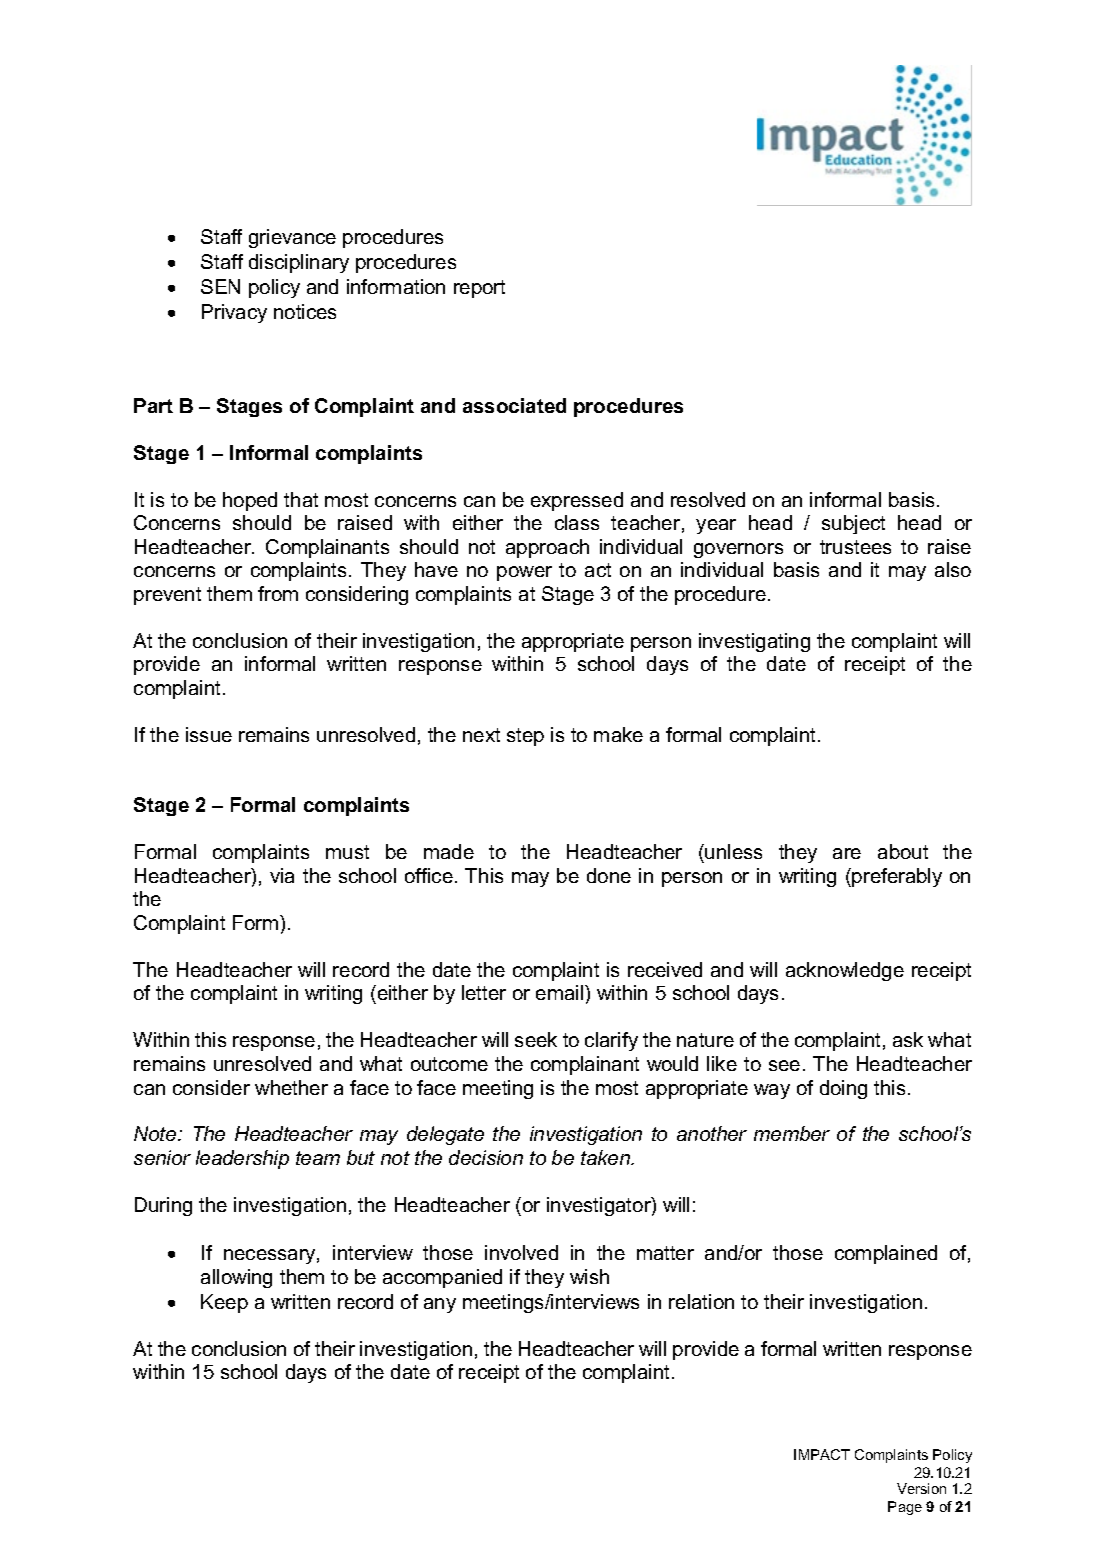 The image size is (1106, 1565). I want to click on seek, so click(536, 1039).
